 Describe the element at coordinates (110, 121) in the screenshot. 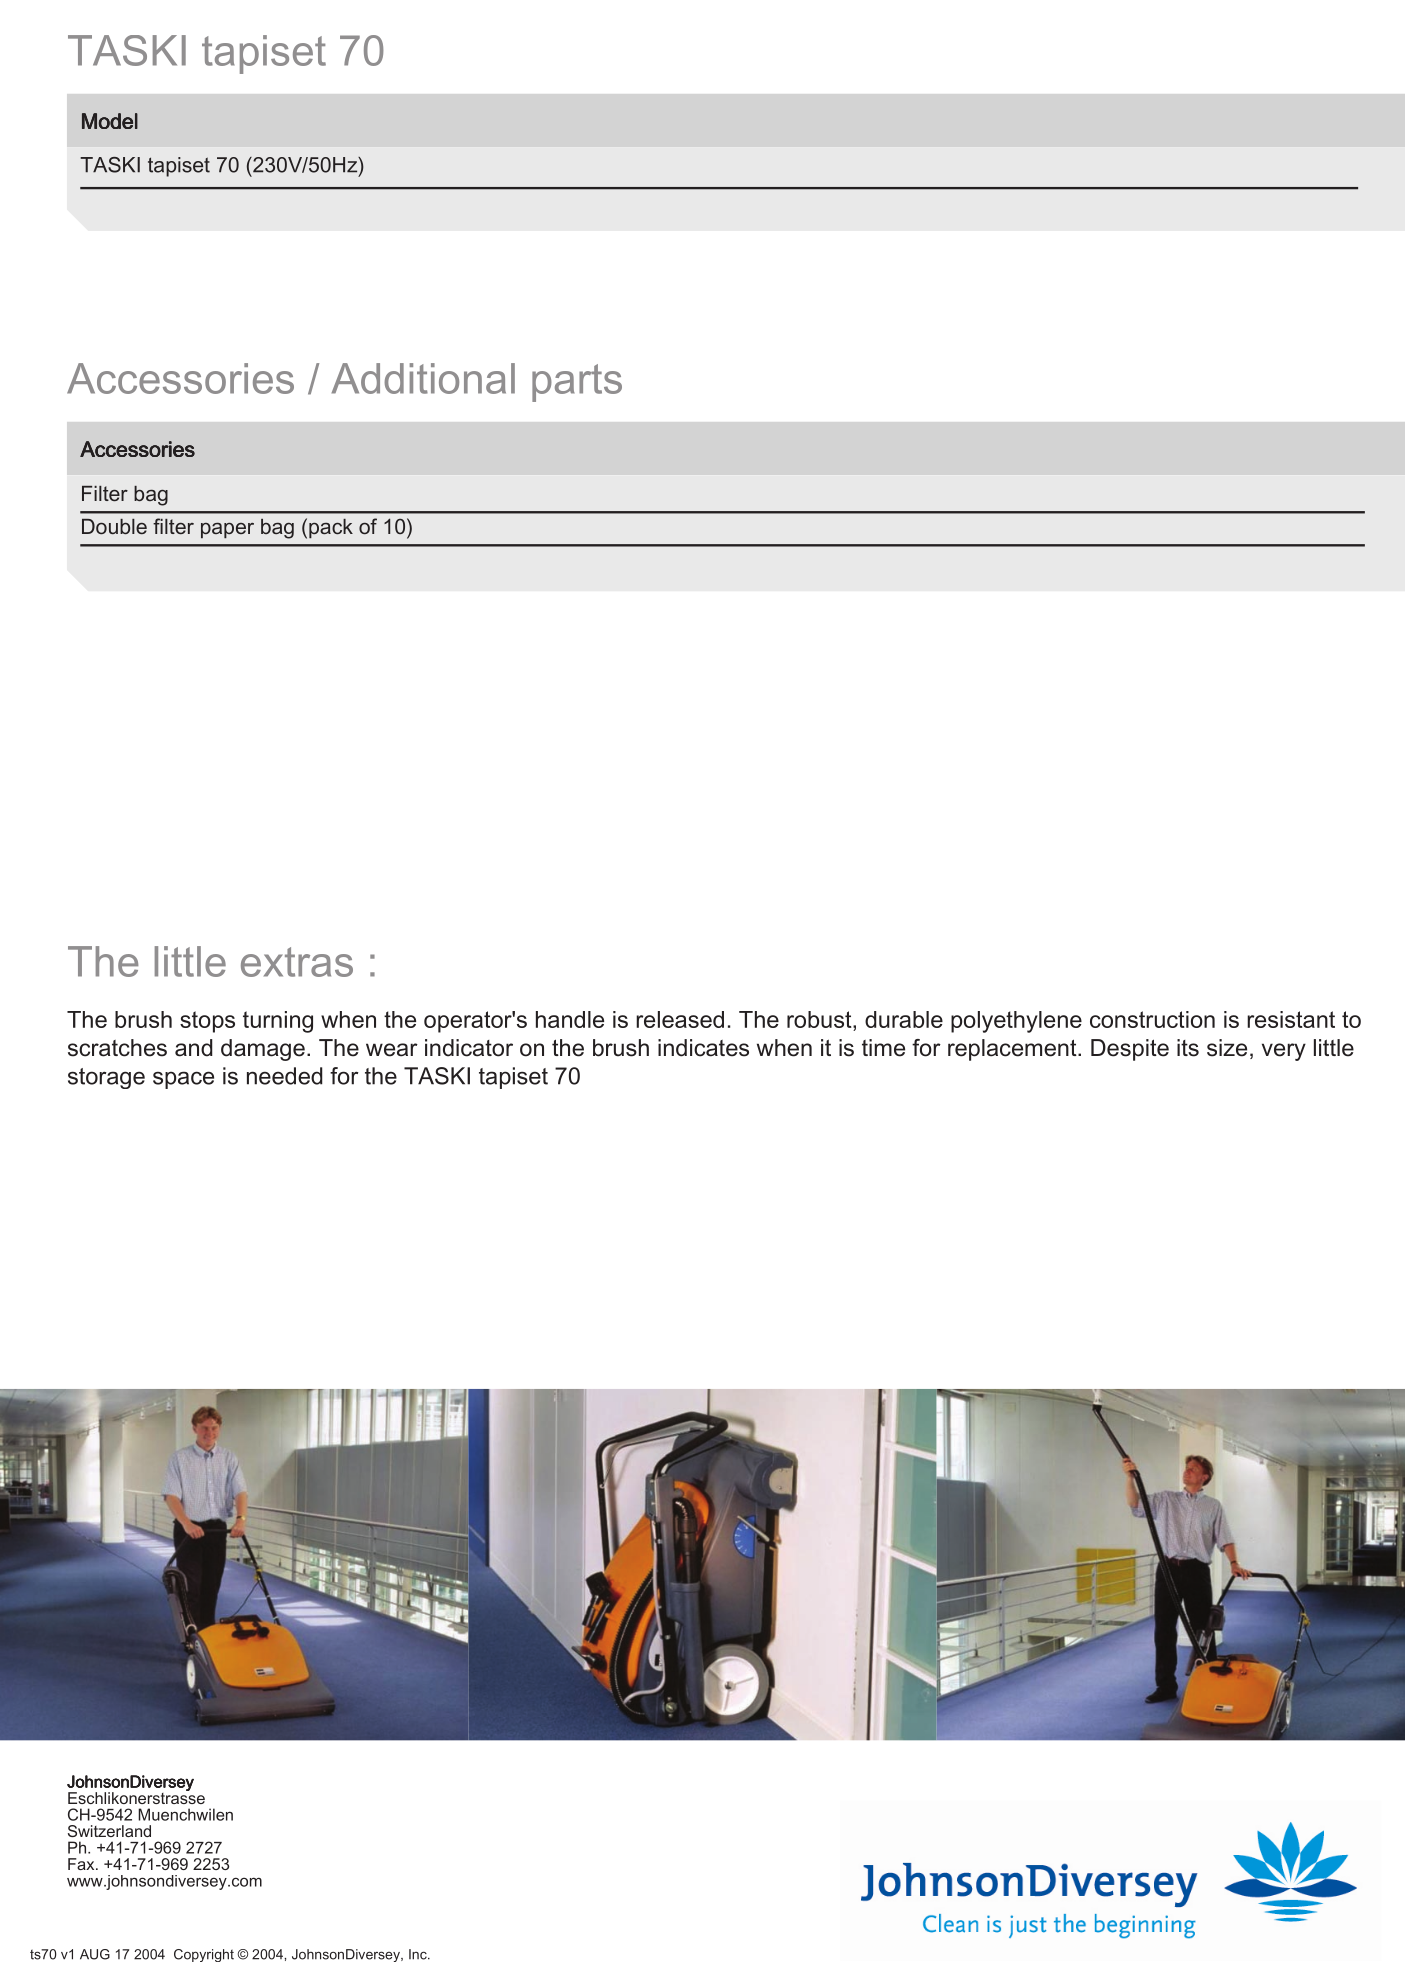

I see `Model` at that location.
